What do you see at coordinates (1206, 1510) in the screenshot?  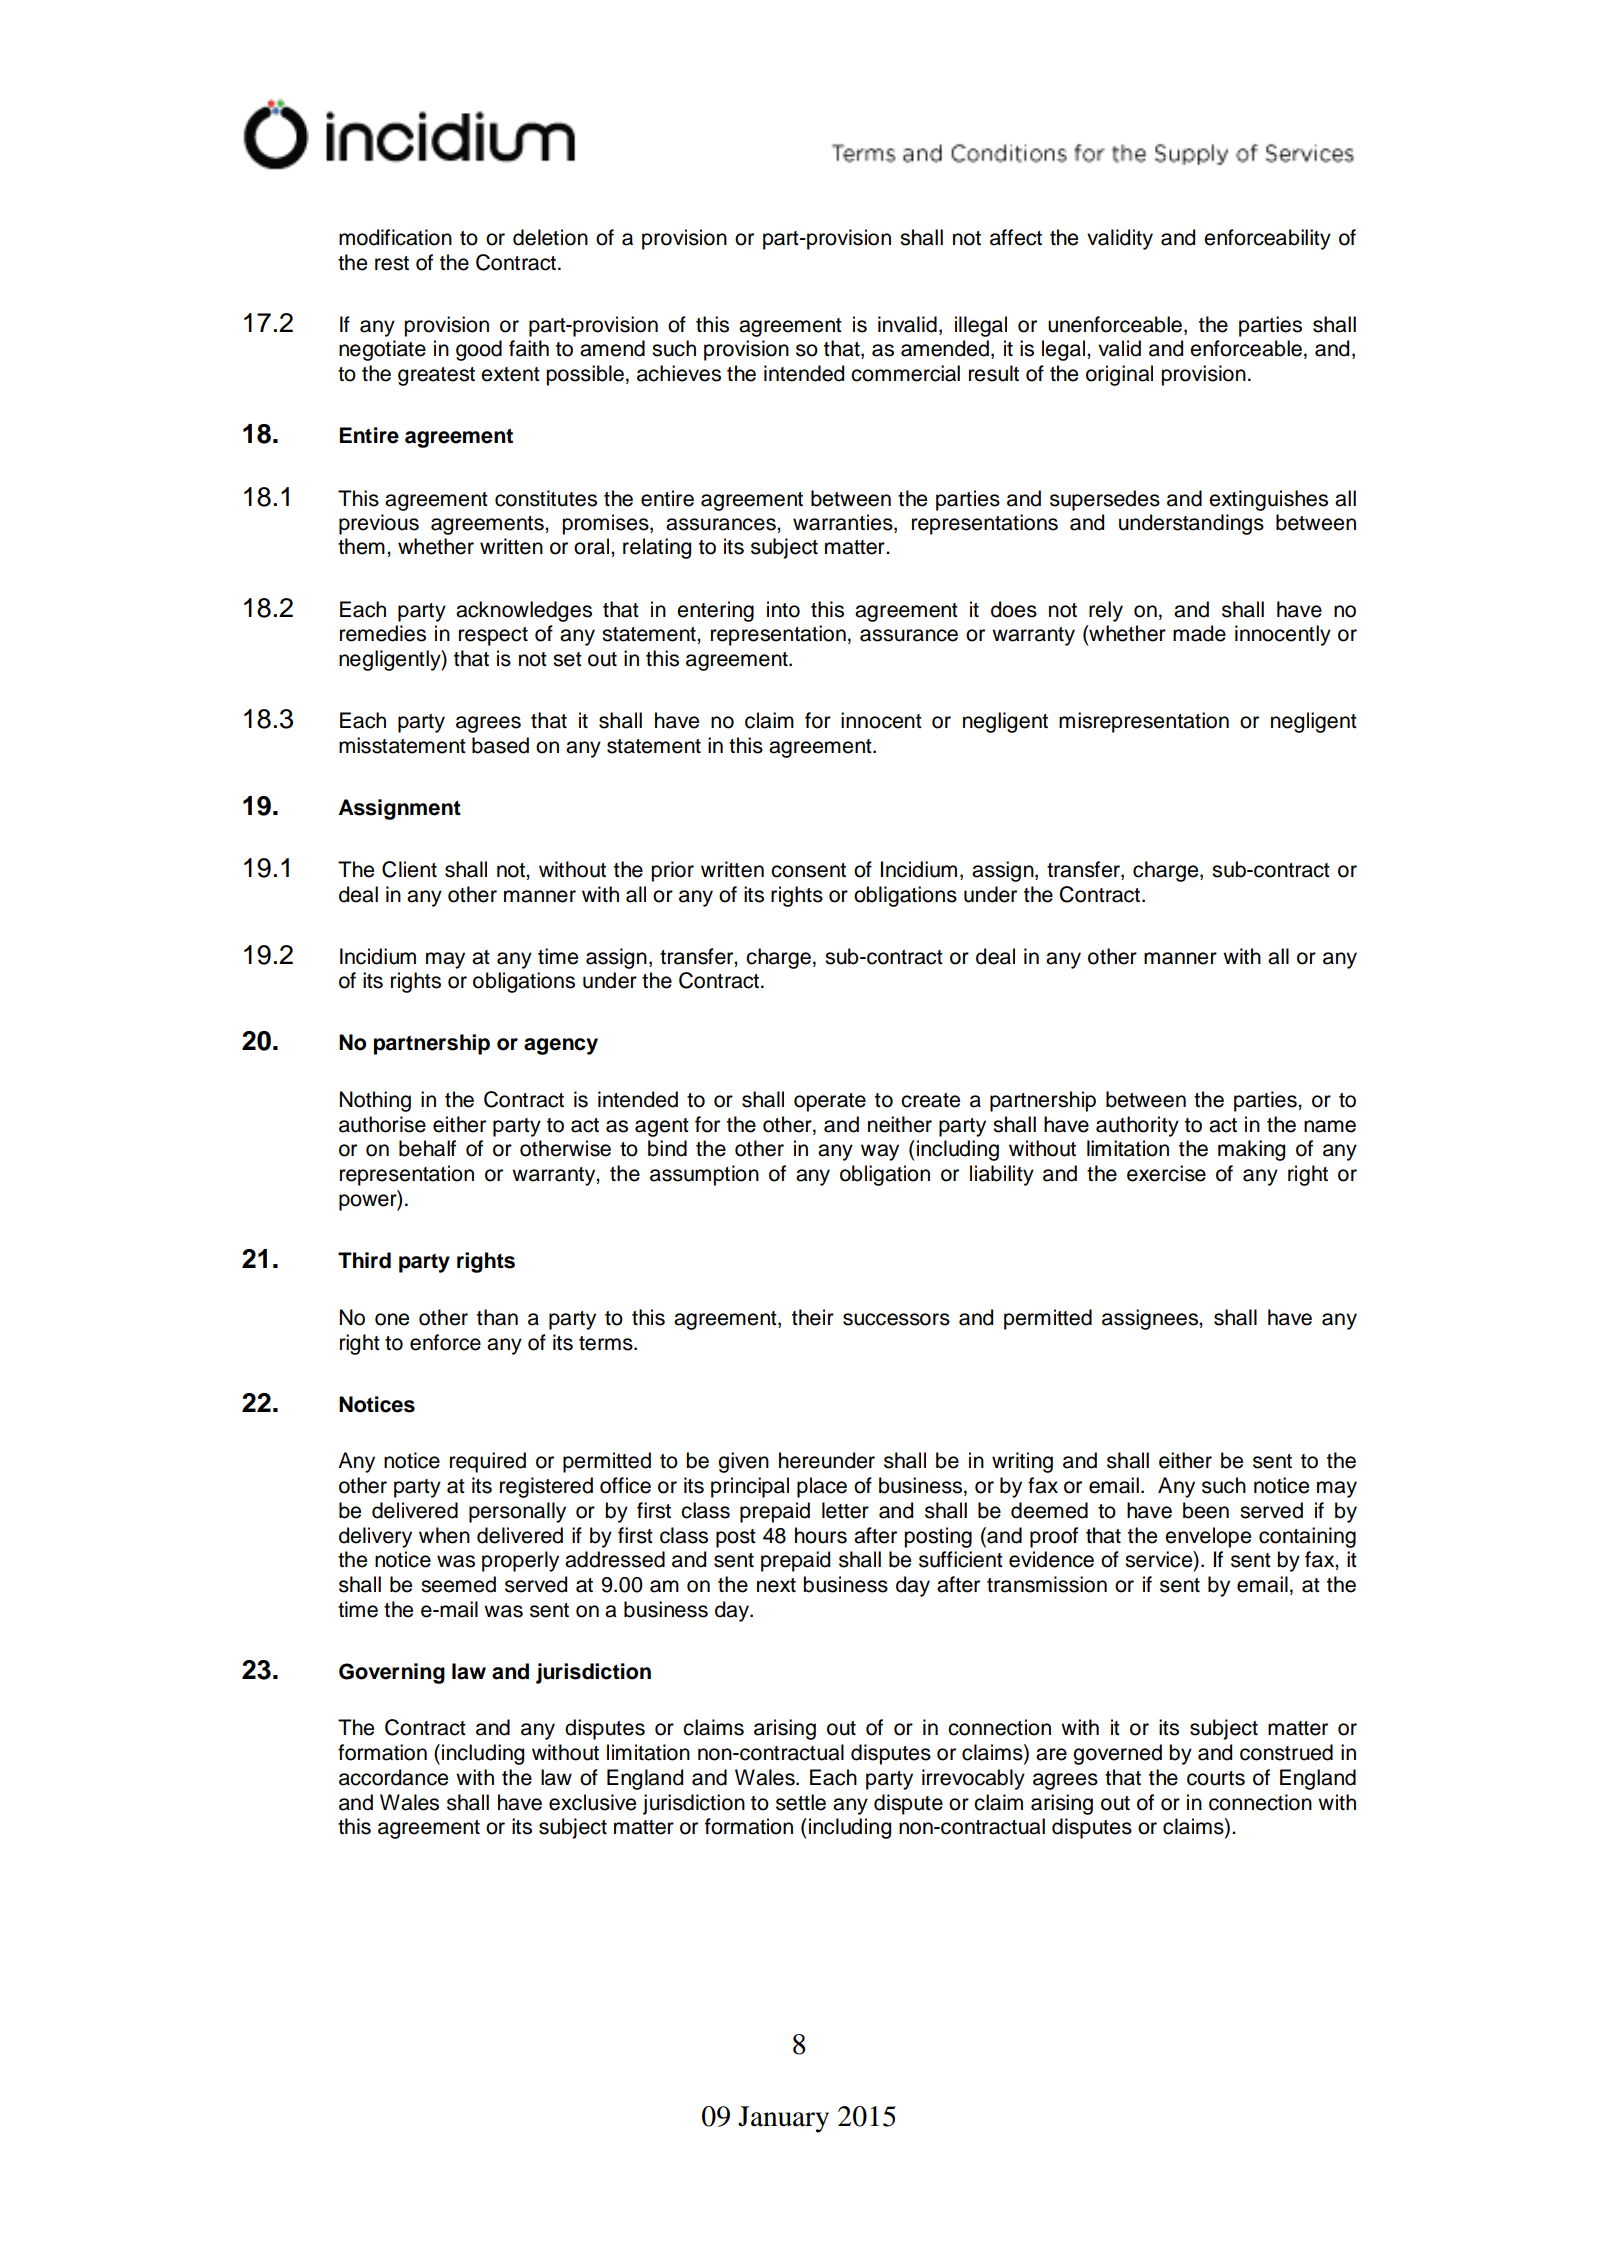 I see `been` at bounding box center [1206, 1510].
